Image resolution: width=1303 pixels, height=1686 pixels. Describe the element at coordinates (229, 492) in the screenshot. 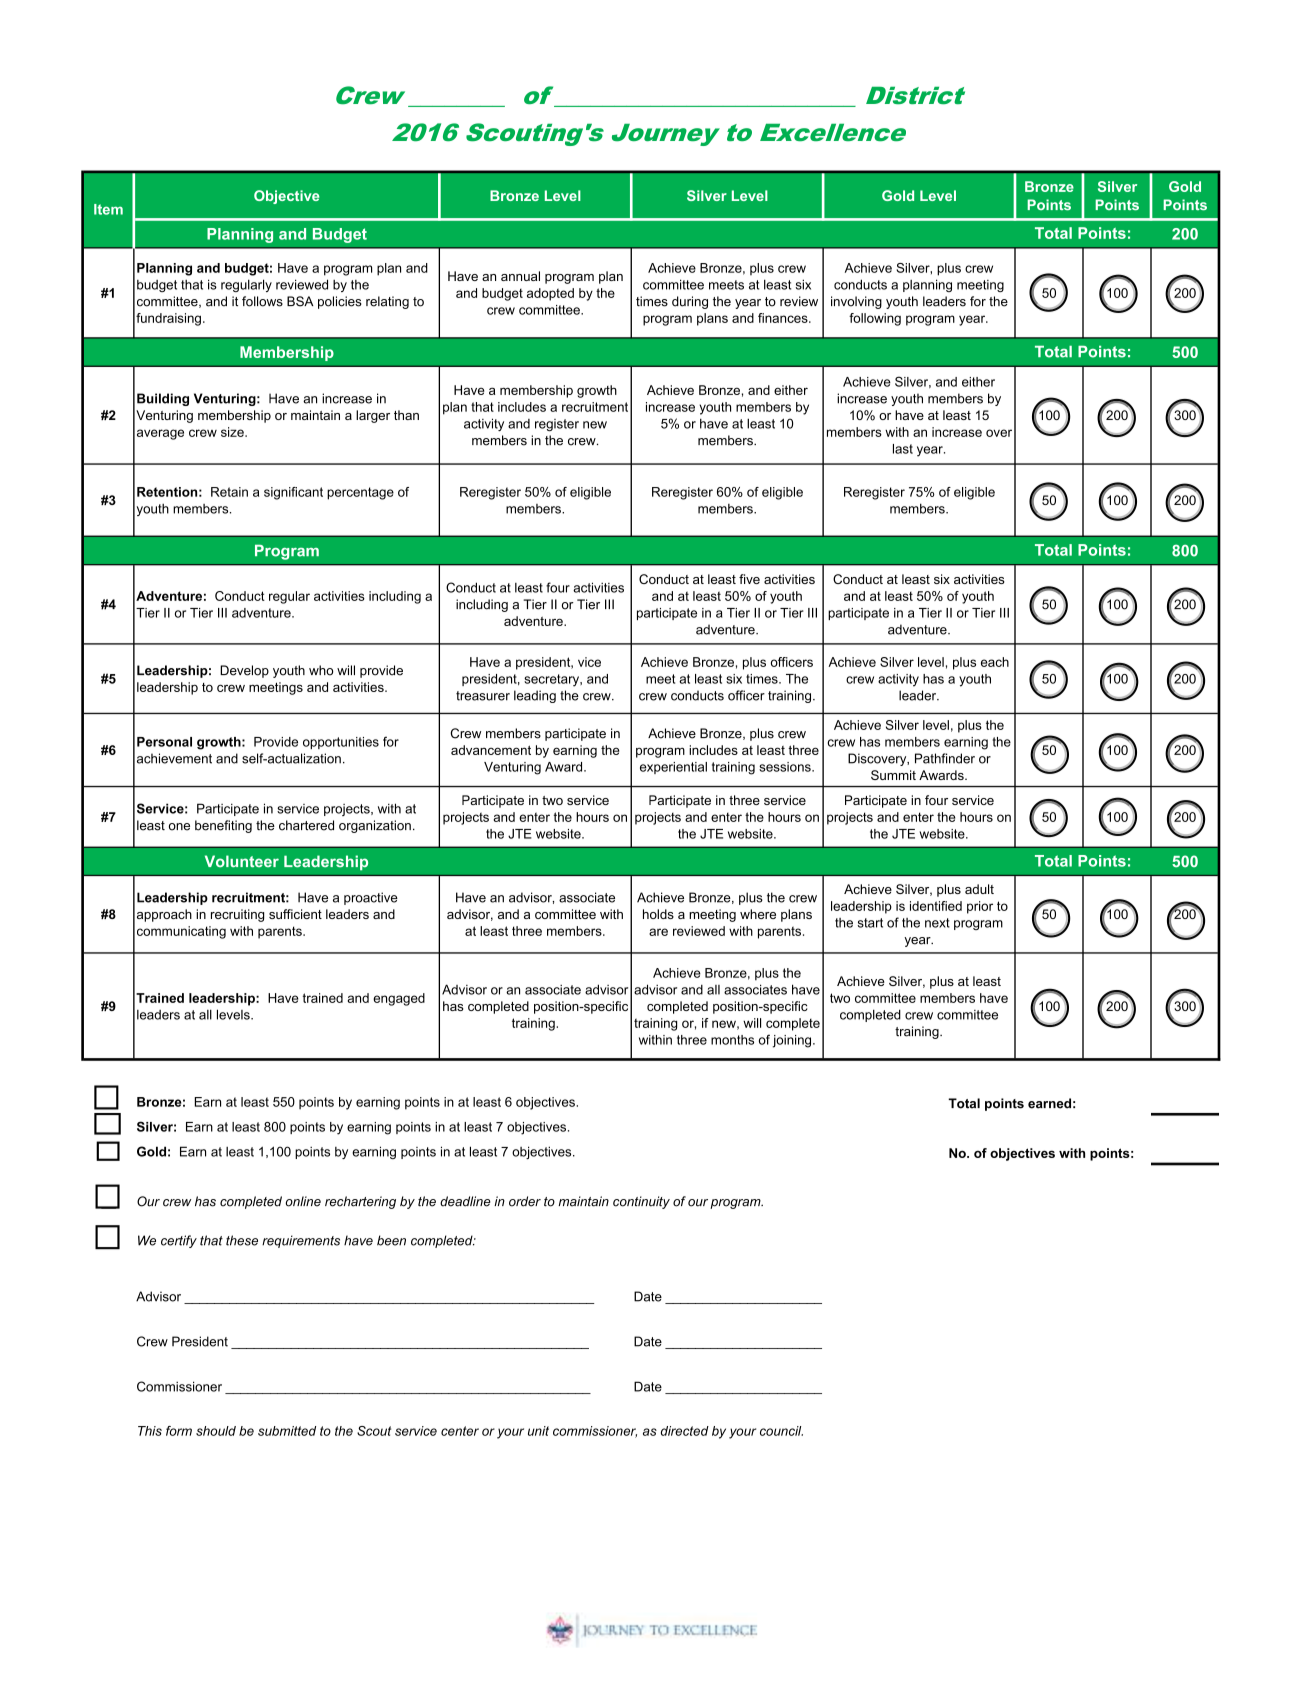

I see `Retain` at that location.
